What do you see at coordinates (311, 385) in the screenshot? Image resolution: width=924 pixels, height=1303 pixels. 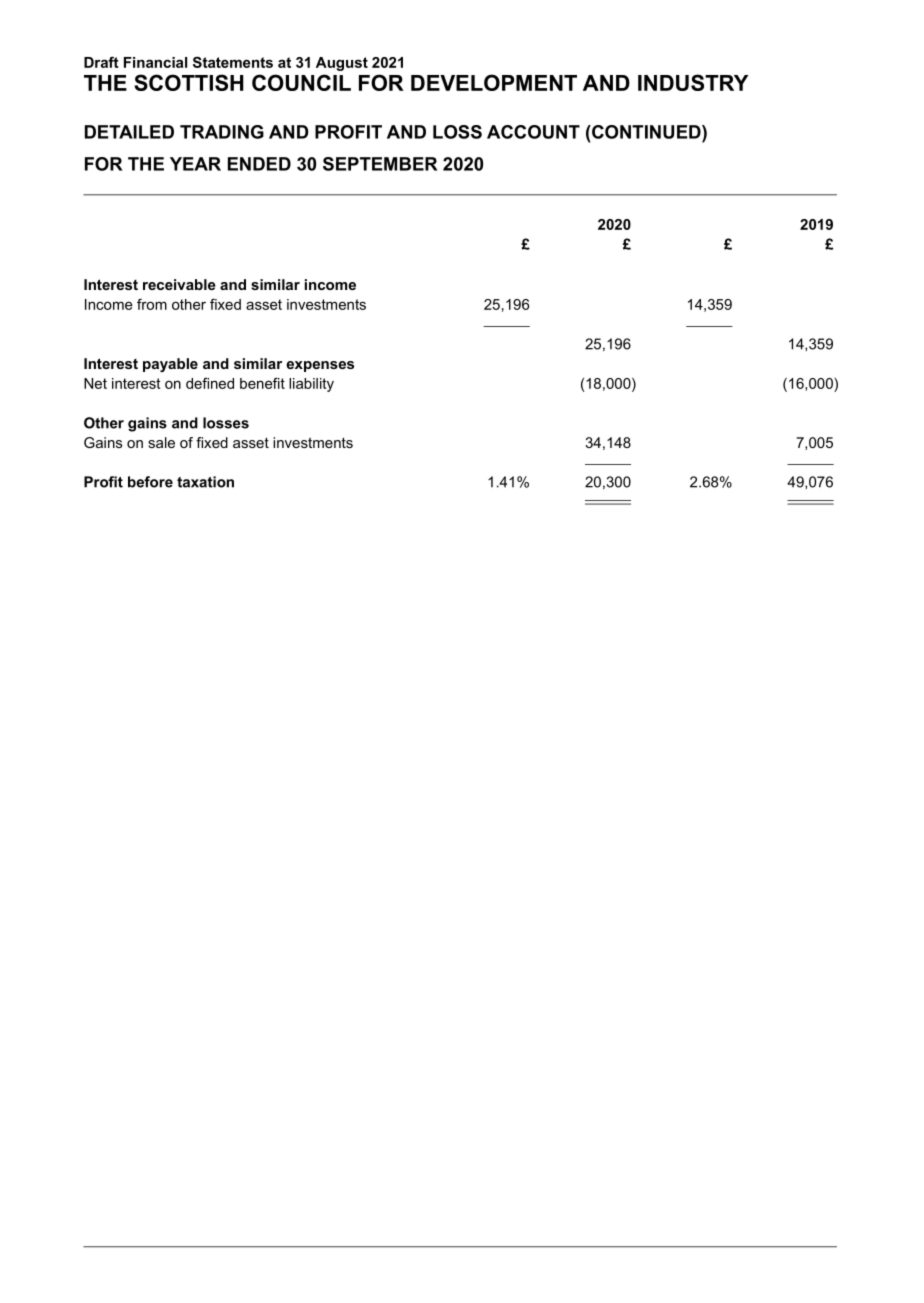 I see `liability` at bounding box center [311, 385].
